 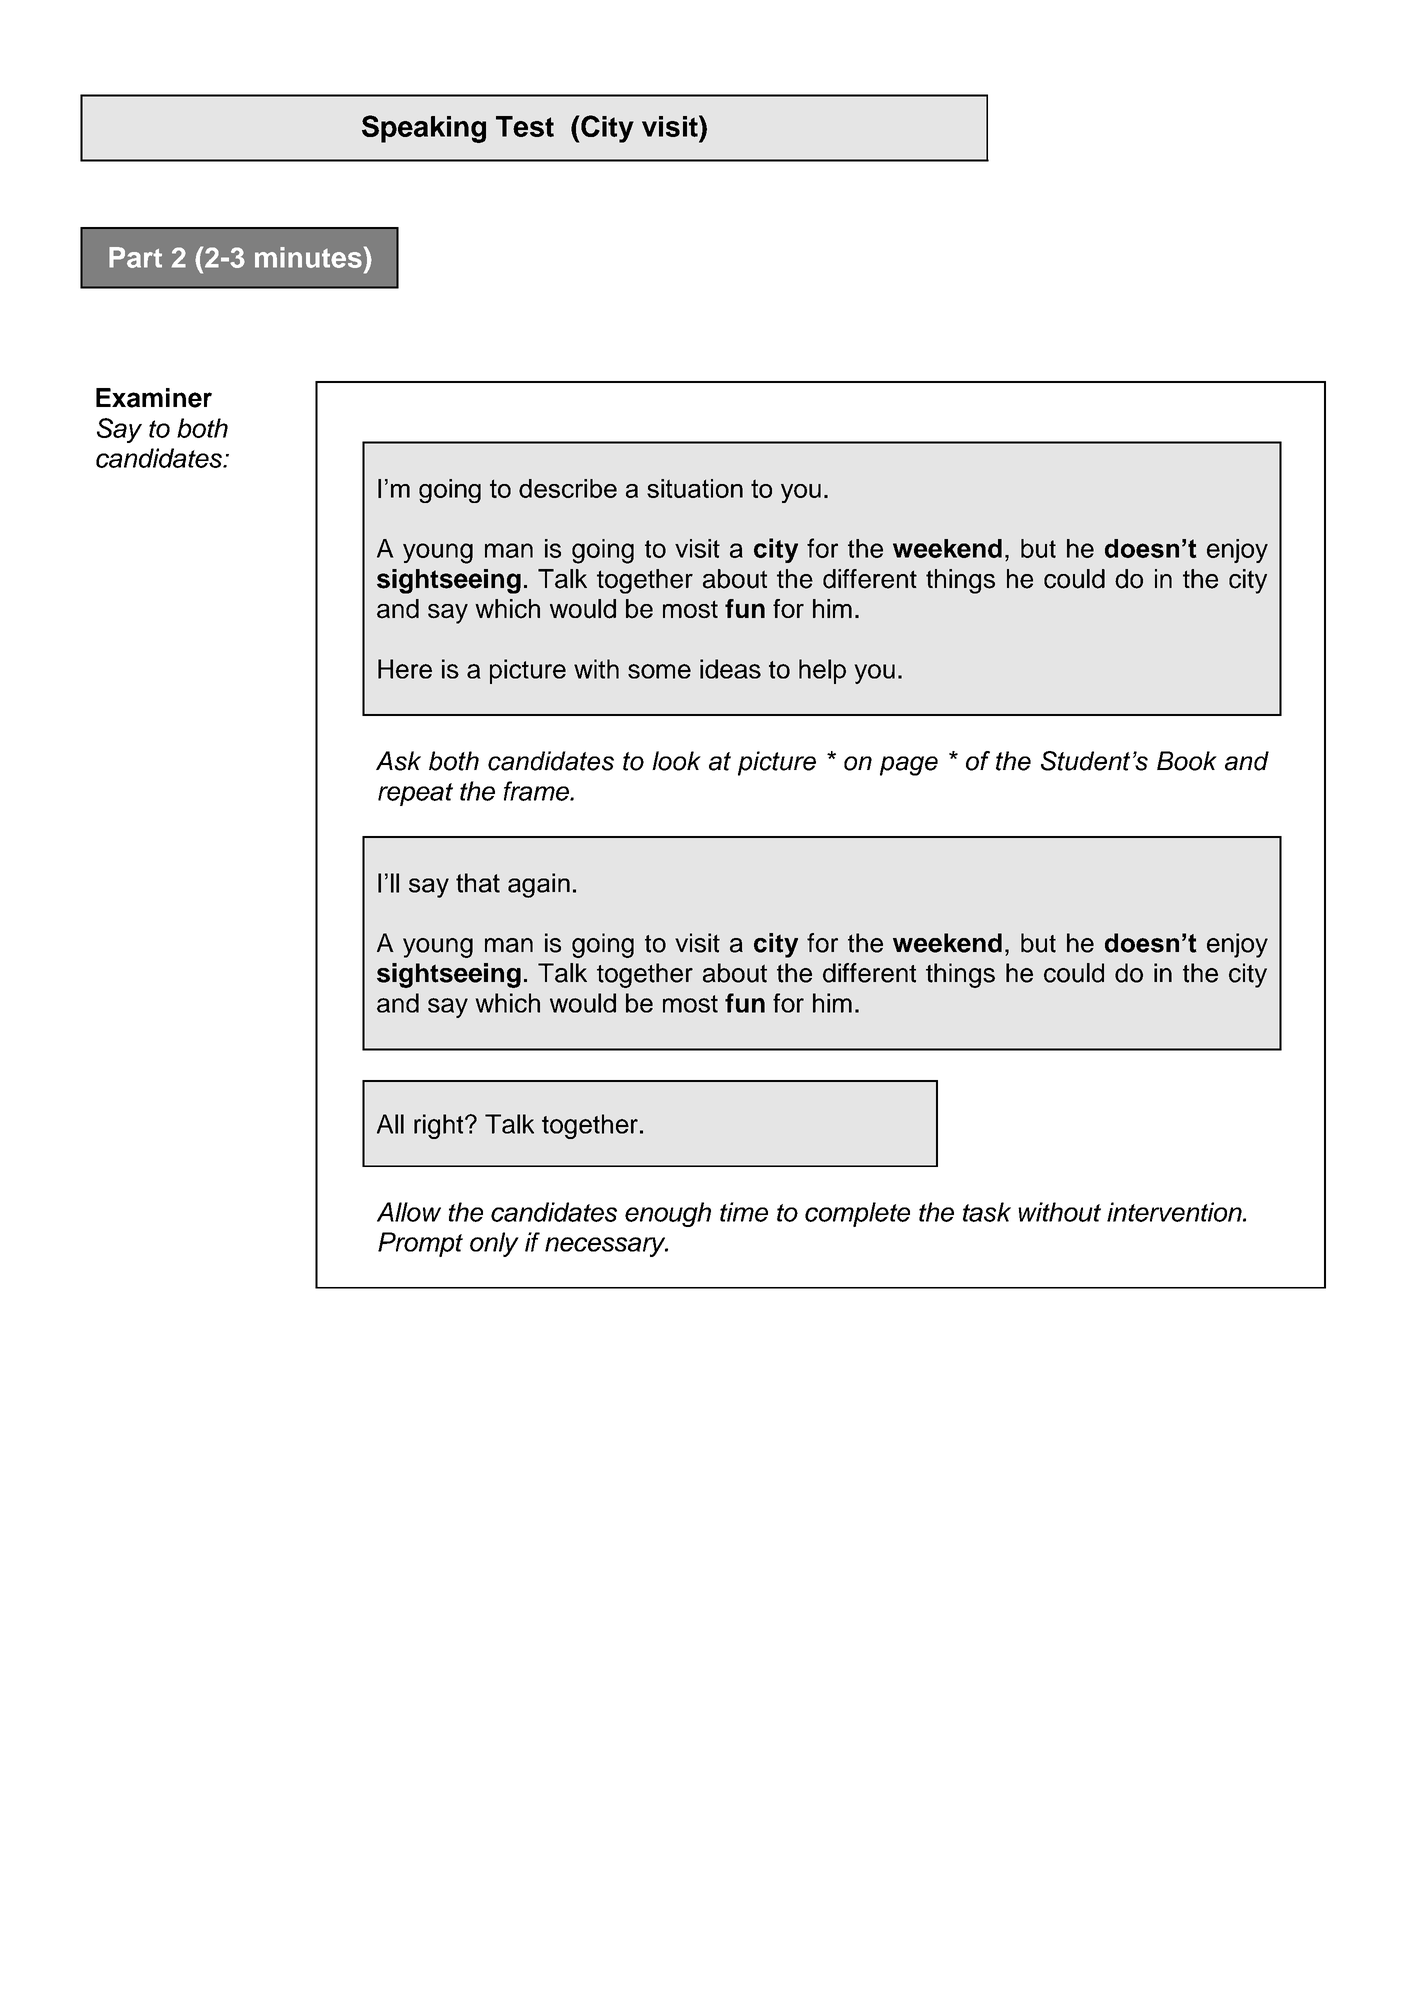 I want to click on Here, so click(x=405, y=669).
